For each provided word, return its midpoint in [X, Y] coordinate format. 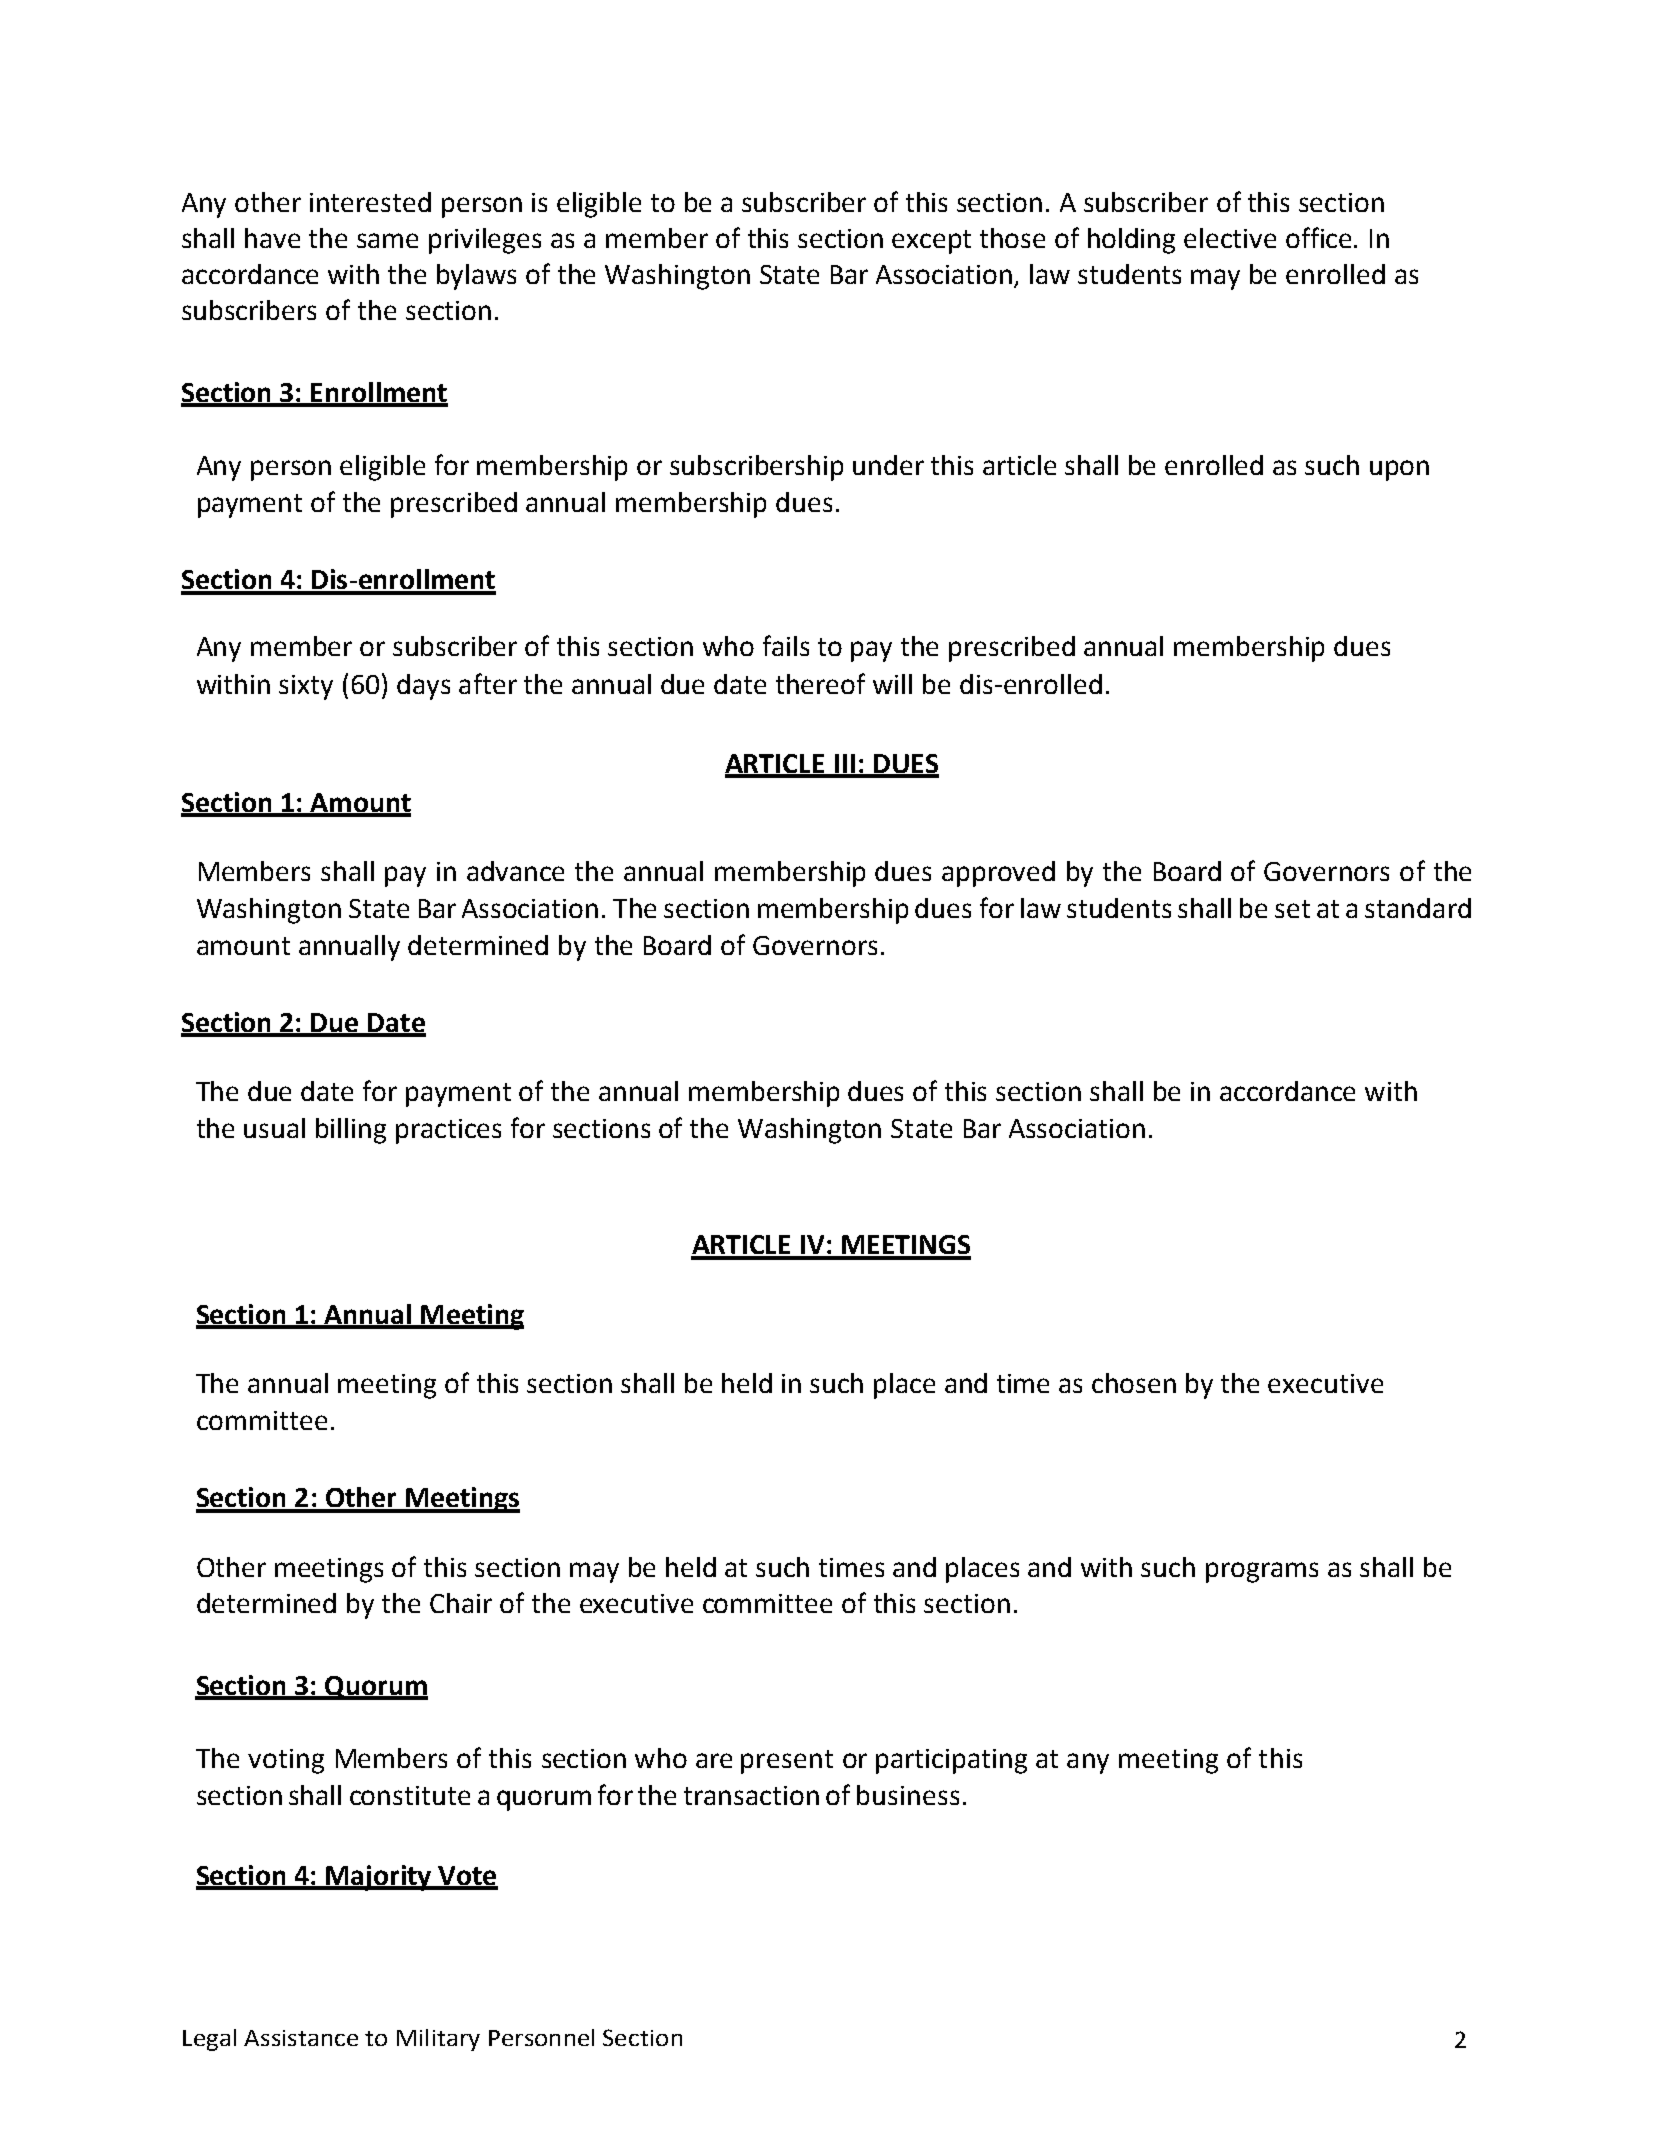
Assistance [301, 2038]
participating [951, 1761]
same [387, 240]
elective [1230, 238]
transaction [751, 1795]
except [931, 242]
